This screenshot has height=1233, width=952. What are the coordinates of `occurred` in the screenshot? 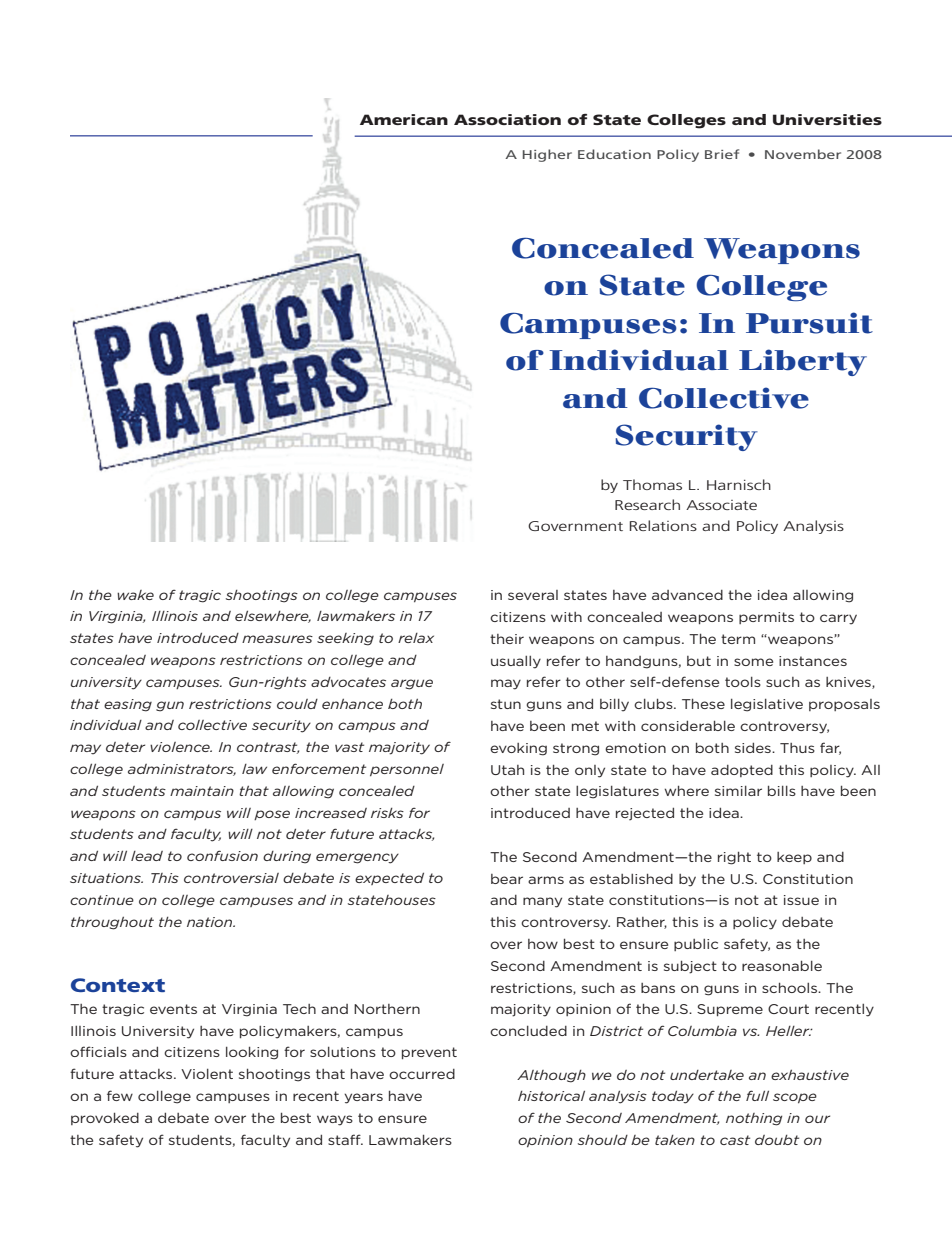 It's located at (422, 1074).
